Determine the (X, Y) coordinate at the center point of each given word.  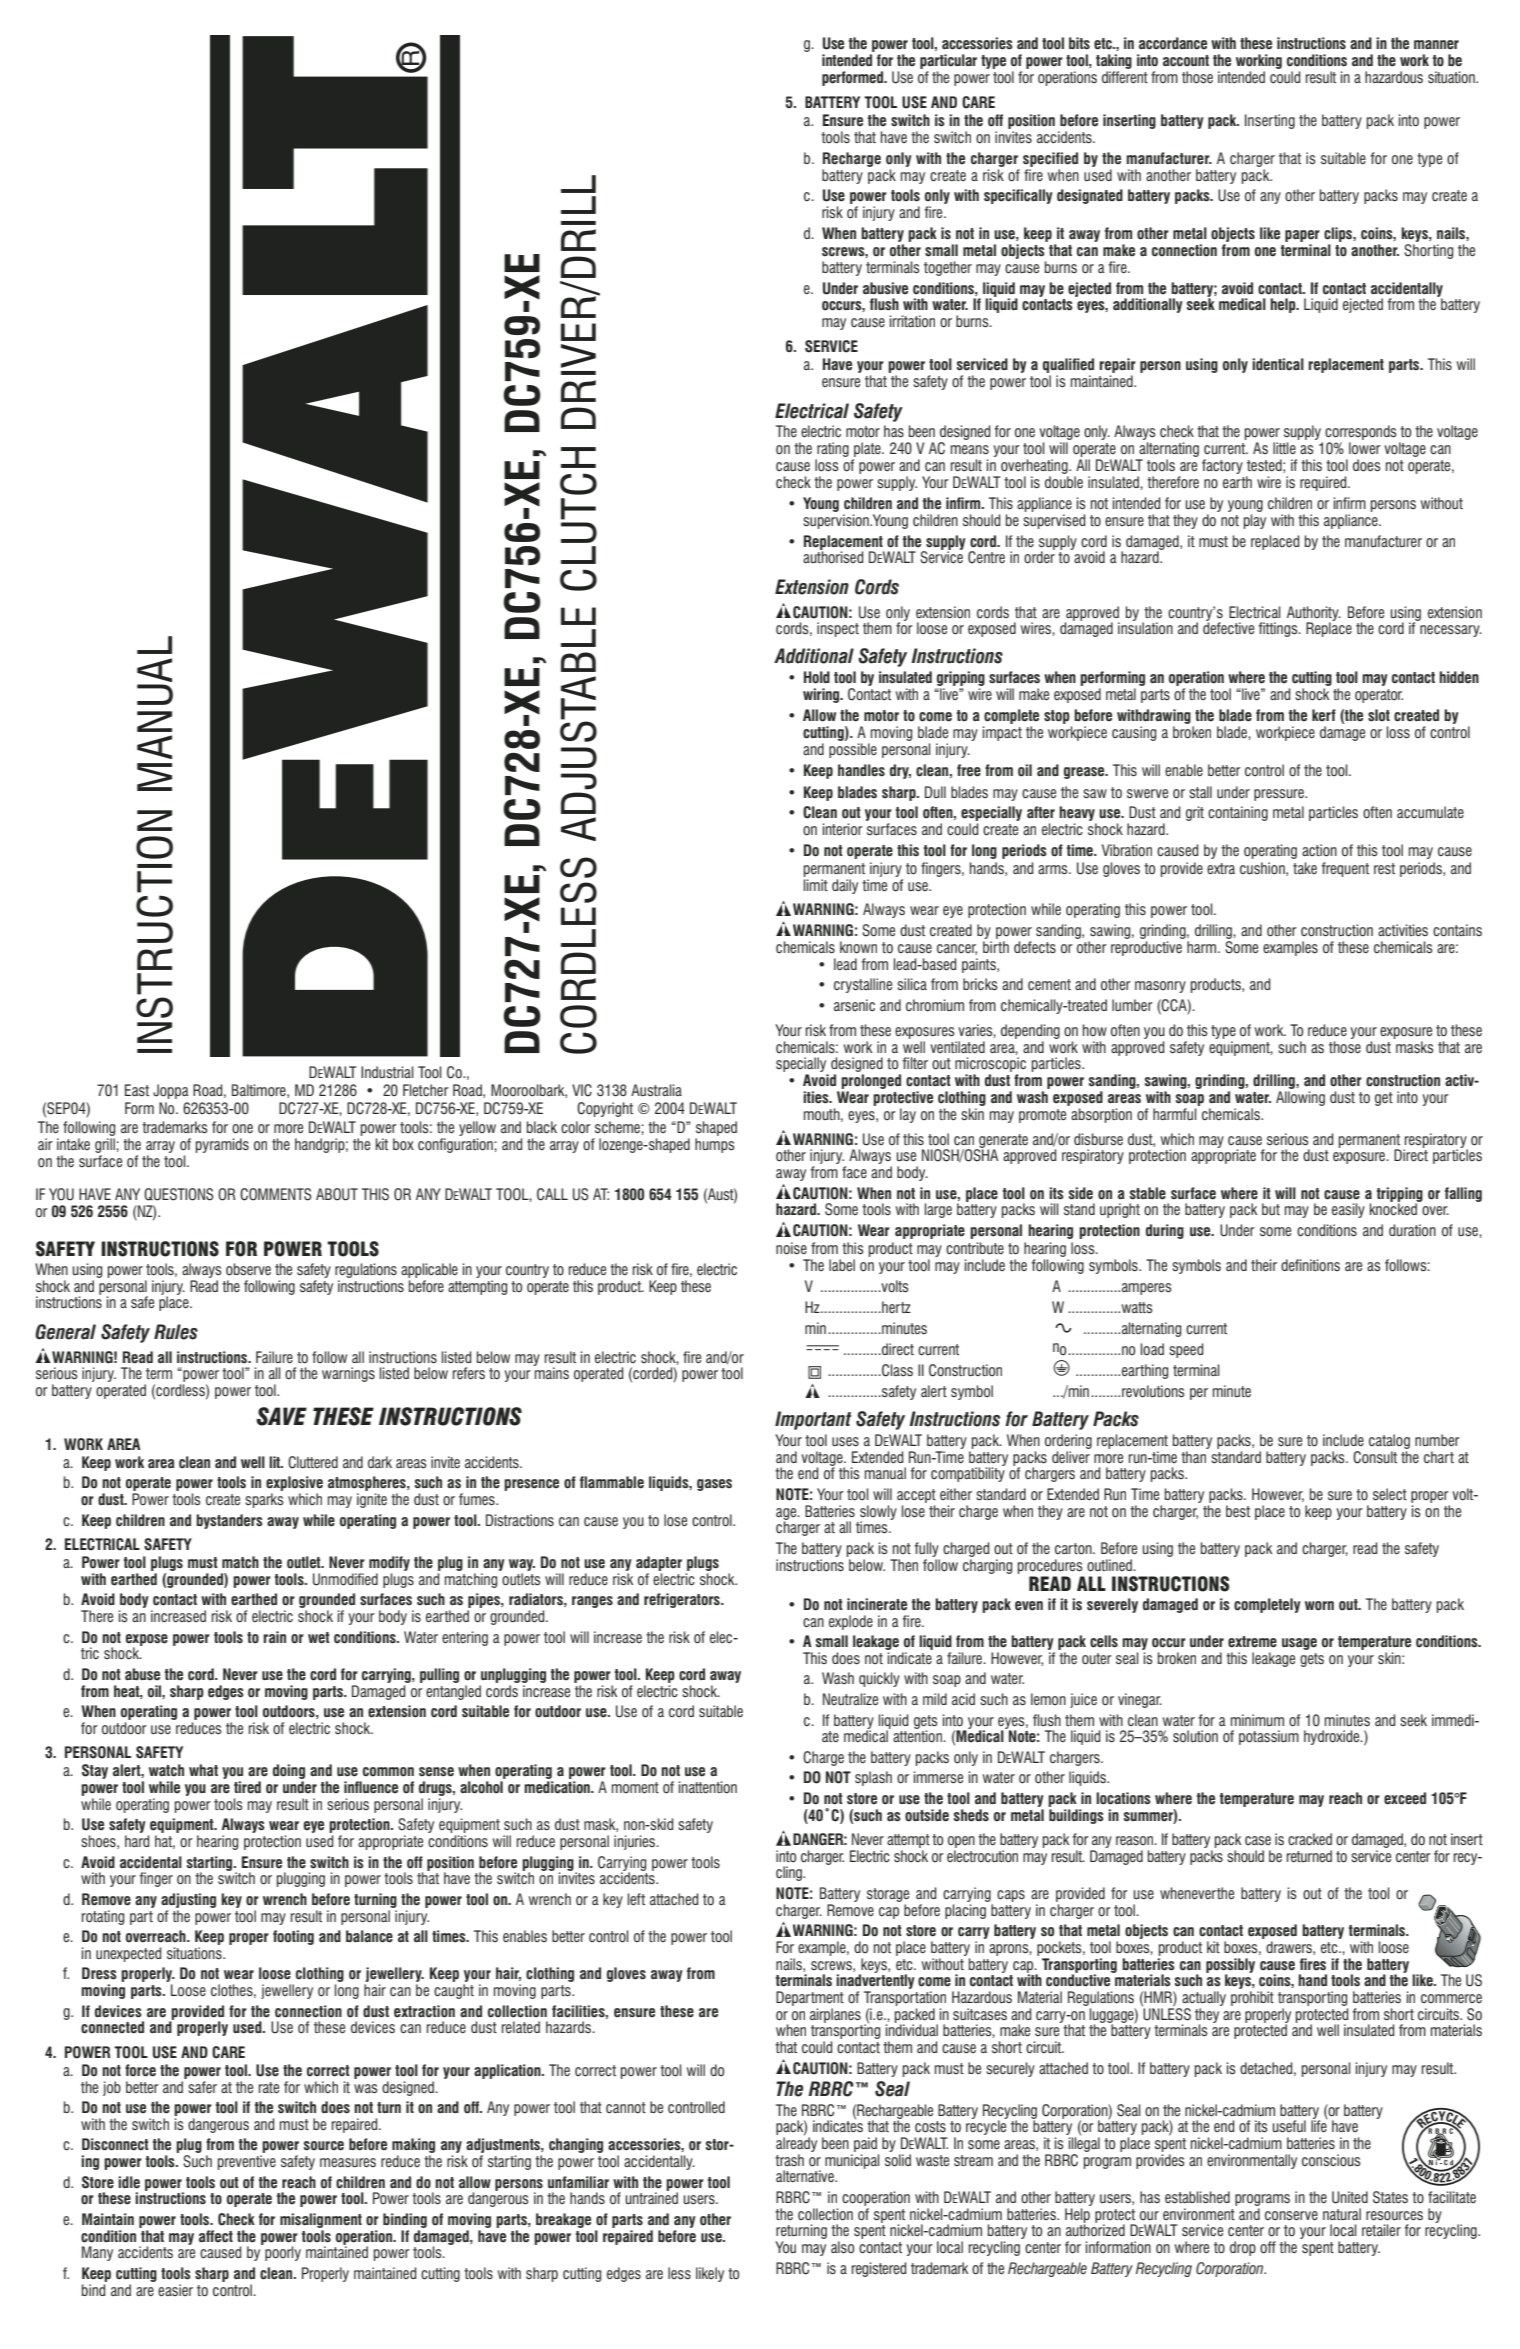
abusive (885, 288)
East (137, 1090)
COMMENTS (276, 1194)
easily (1348, 1210)
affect (216, 2236)
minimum (1257, 1720)
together (948, 268)
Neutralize (850, 1699)
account (1186, 61)
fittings (1279, 629)
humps (715, 1145)
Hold (817, 677)
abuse (142, 1674)
